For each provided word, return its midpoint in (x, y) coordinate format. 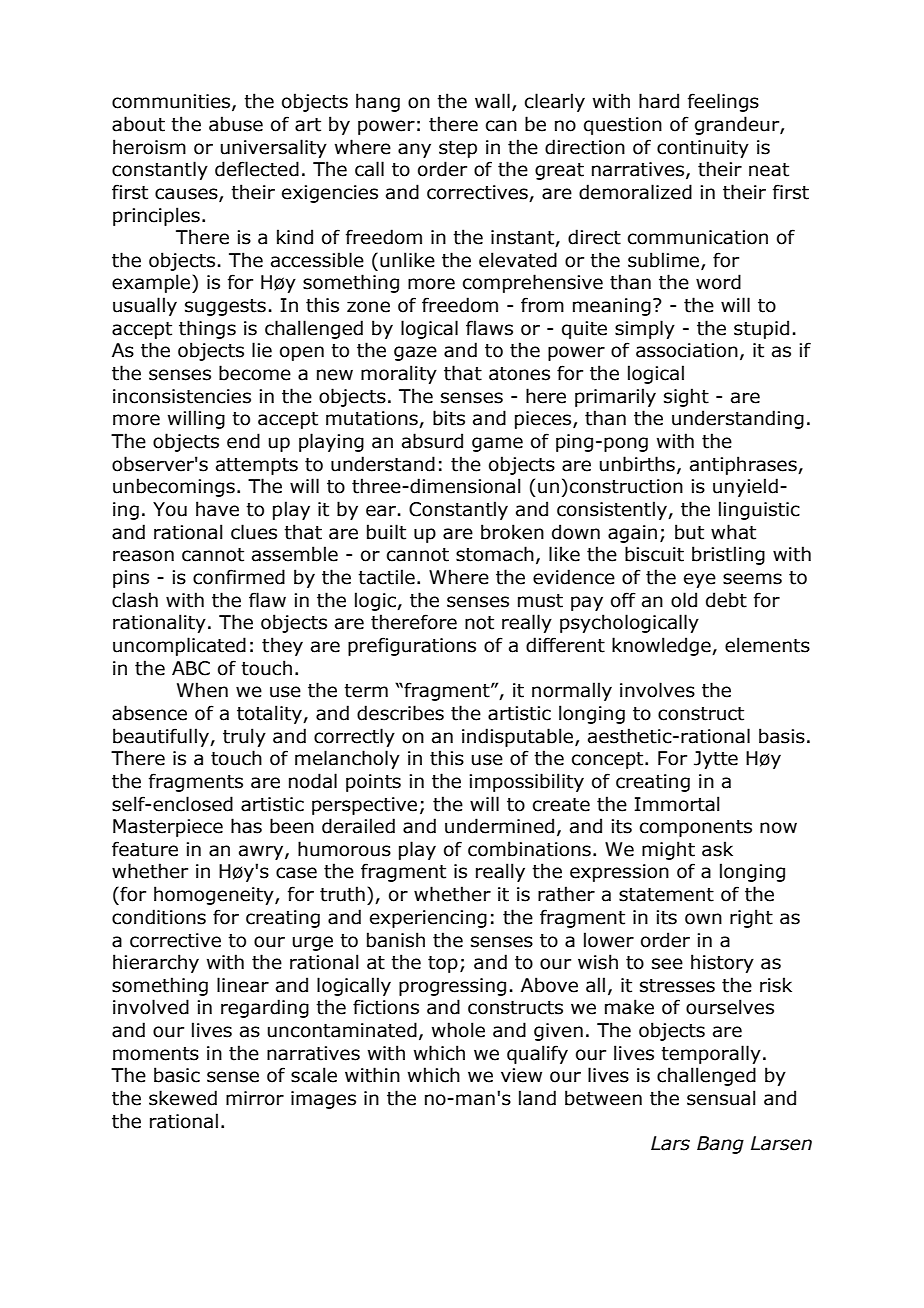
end (243, 441)
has (246, 826)
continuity (703, 149)
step (458, 149)
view (521, 1075)
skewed (183, 1098)
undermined (499, 826)
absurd (432, 441)
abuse (236, 124)
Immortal (677, 804)
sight (686, 397)
